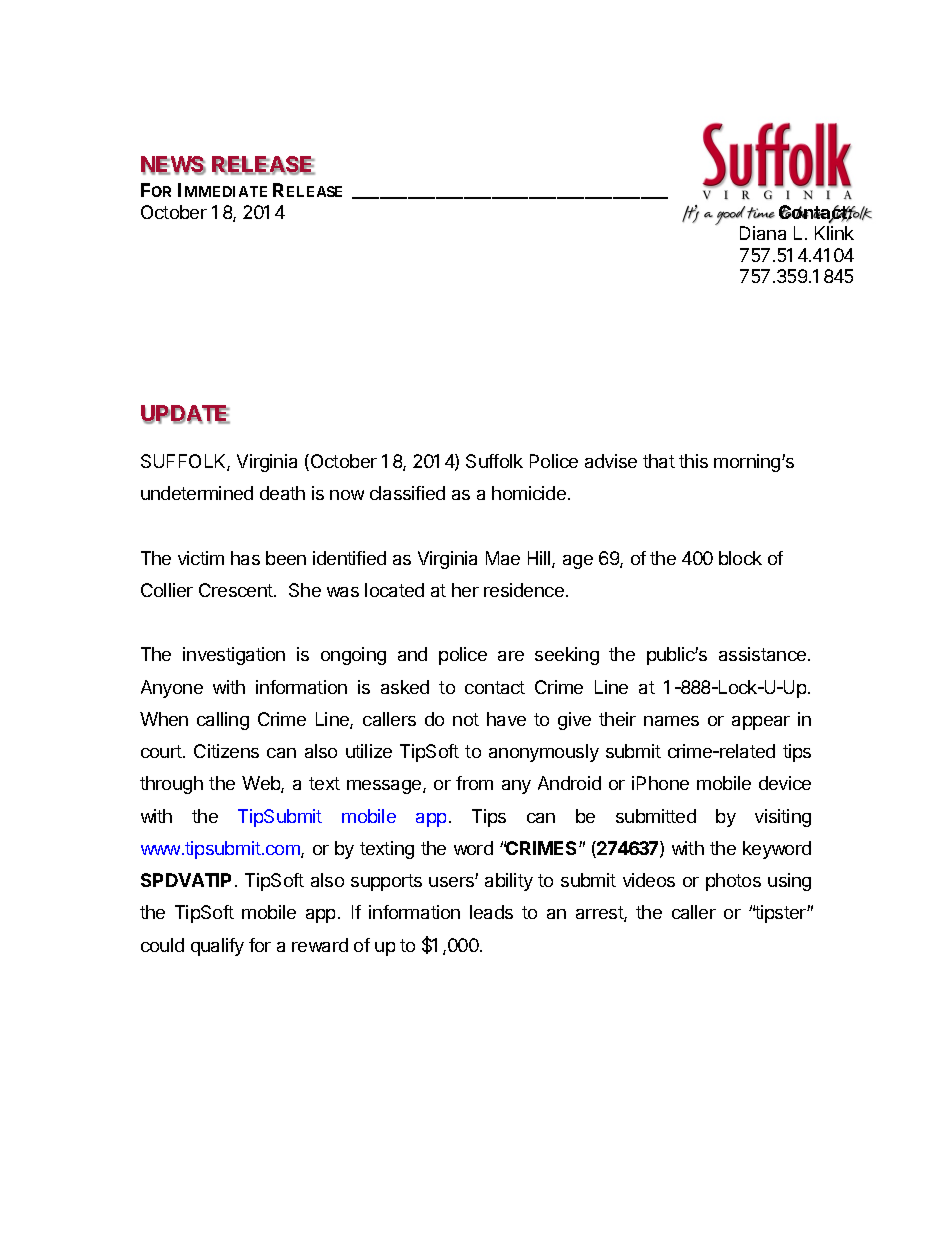 The image size is (952, 1233). I want to click on qualify, so click(217, 947).
